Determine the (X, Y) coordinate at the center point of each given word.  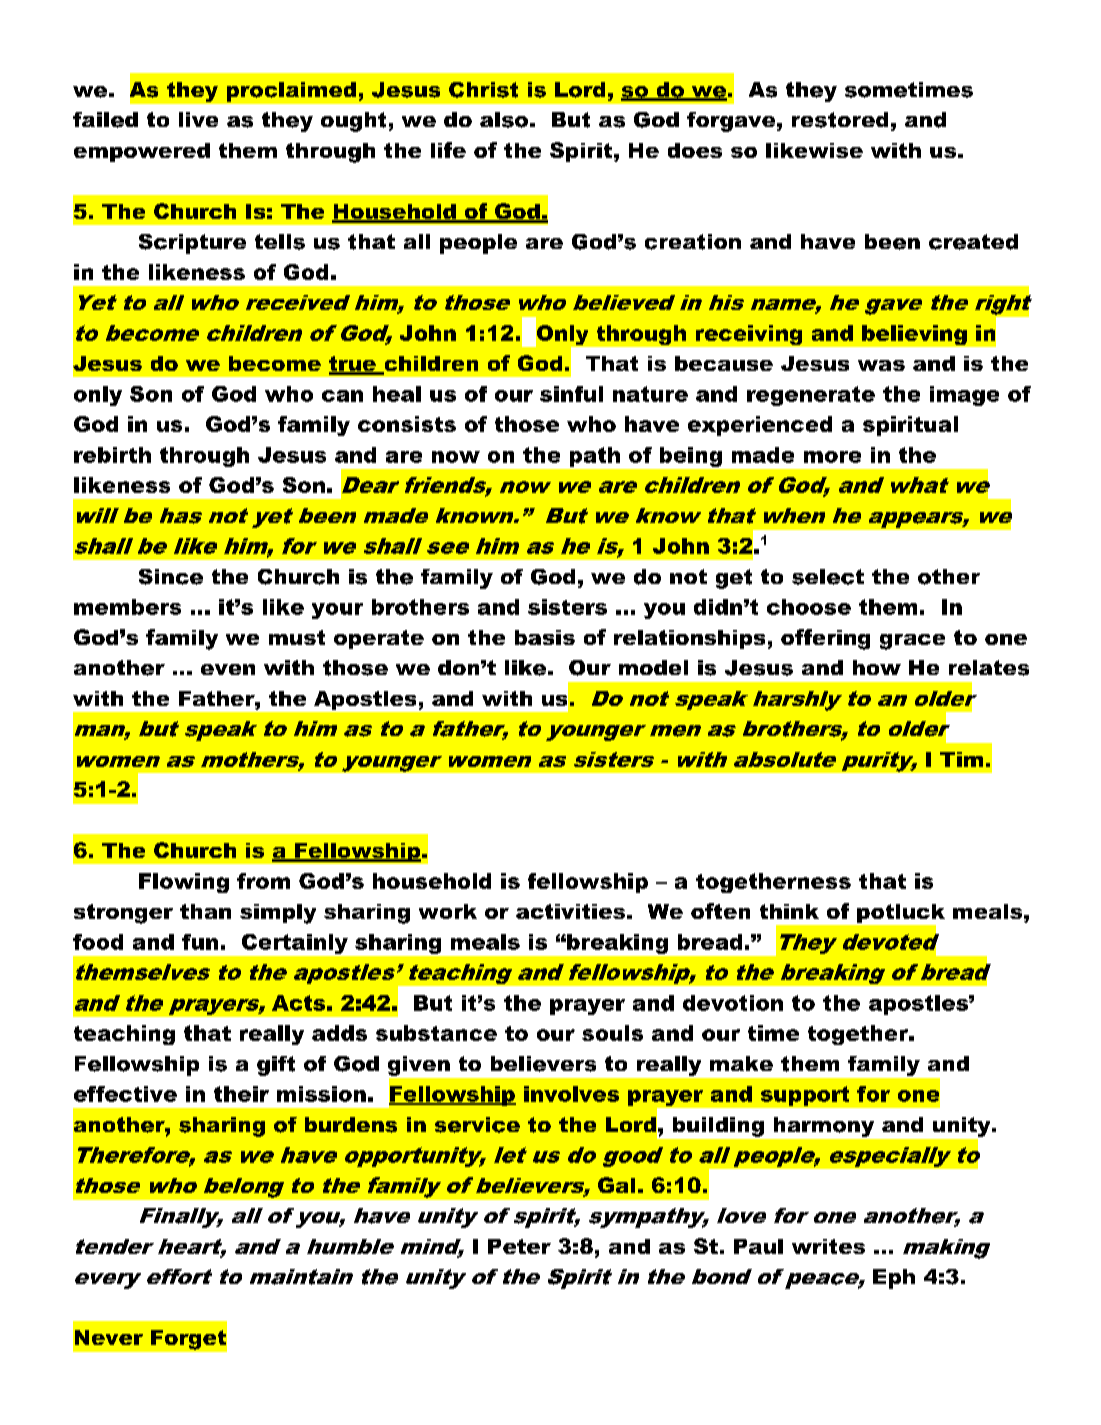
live (198, 119)
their (241, 1094)
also (504, 120)
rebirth (112, 455)
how (877, 667)
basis (545, 637)
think (789, 911)
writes (828, 1246)
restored (840, 120)
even (228, 669)
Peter (519, 1246)
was (881, 365)
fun (200, 942)
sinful (571, 394)
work (448, 911)
